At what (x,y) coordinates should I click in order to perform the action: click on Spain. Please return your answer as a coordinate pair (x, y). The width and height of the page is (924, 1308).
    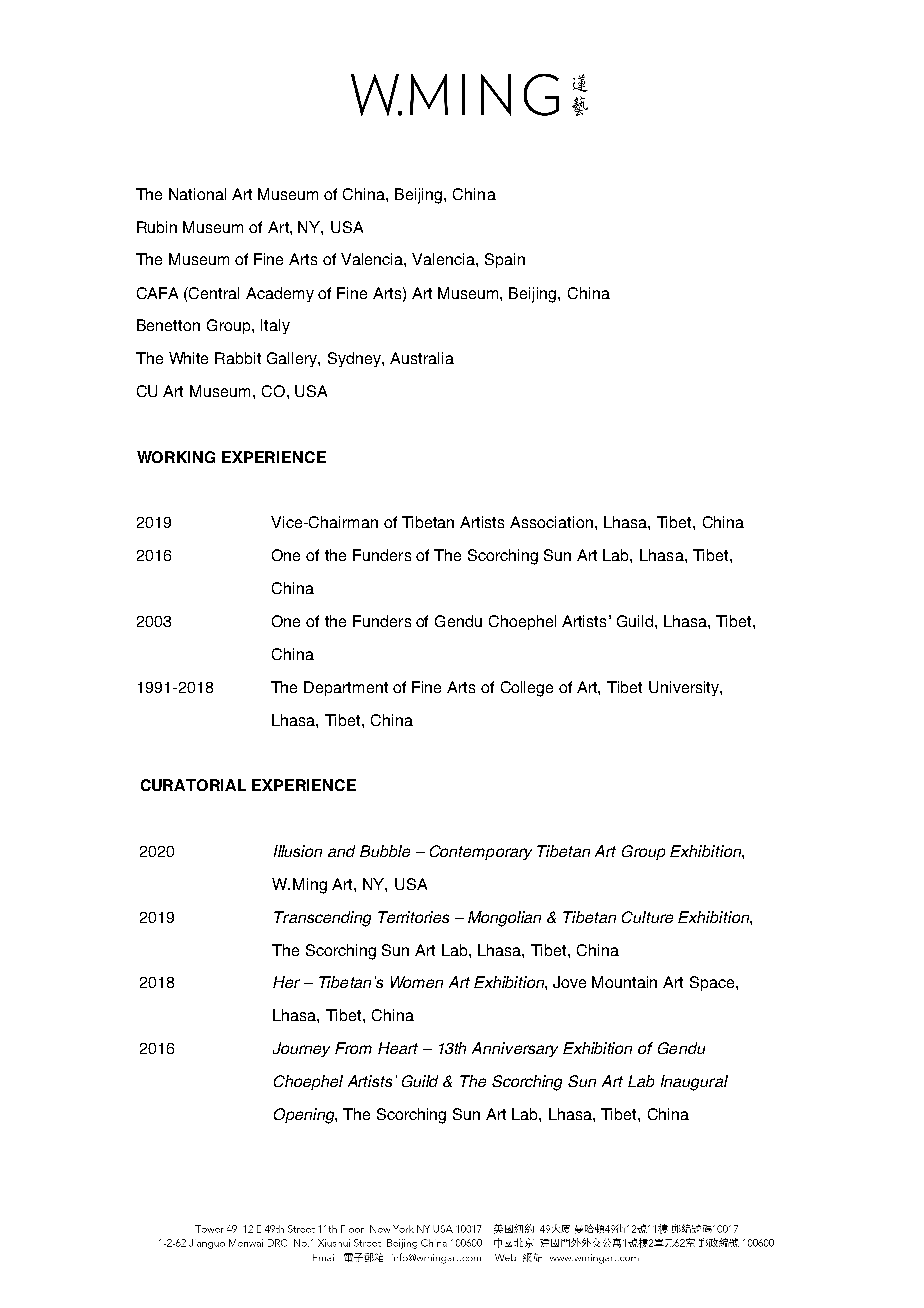
    Looking at the image, I should click on (505, 260).
